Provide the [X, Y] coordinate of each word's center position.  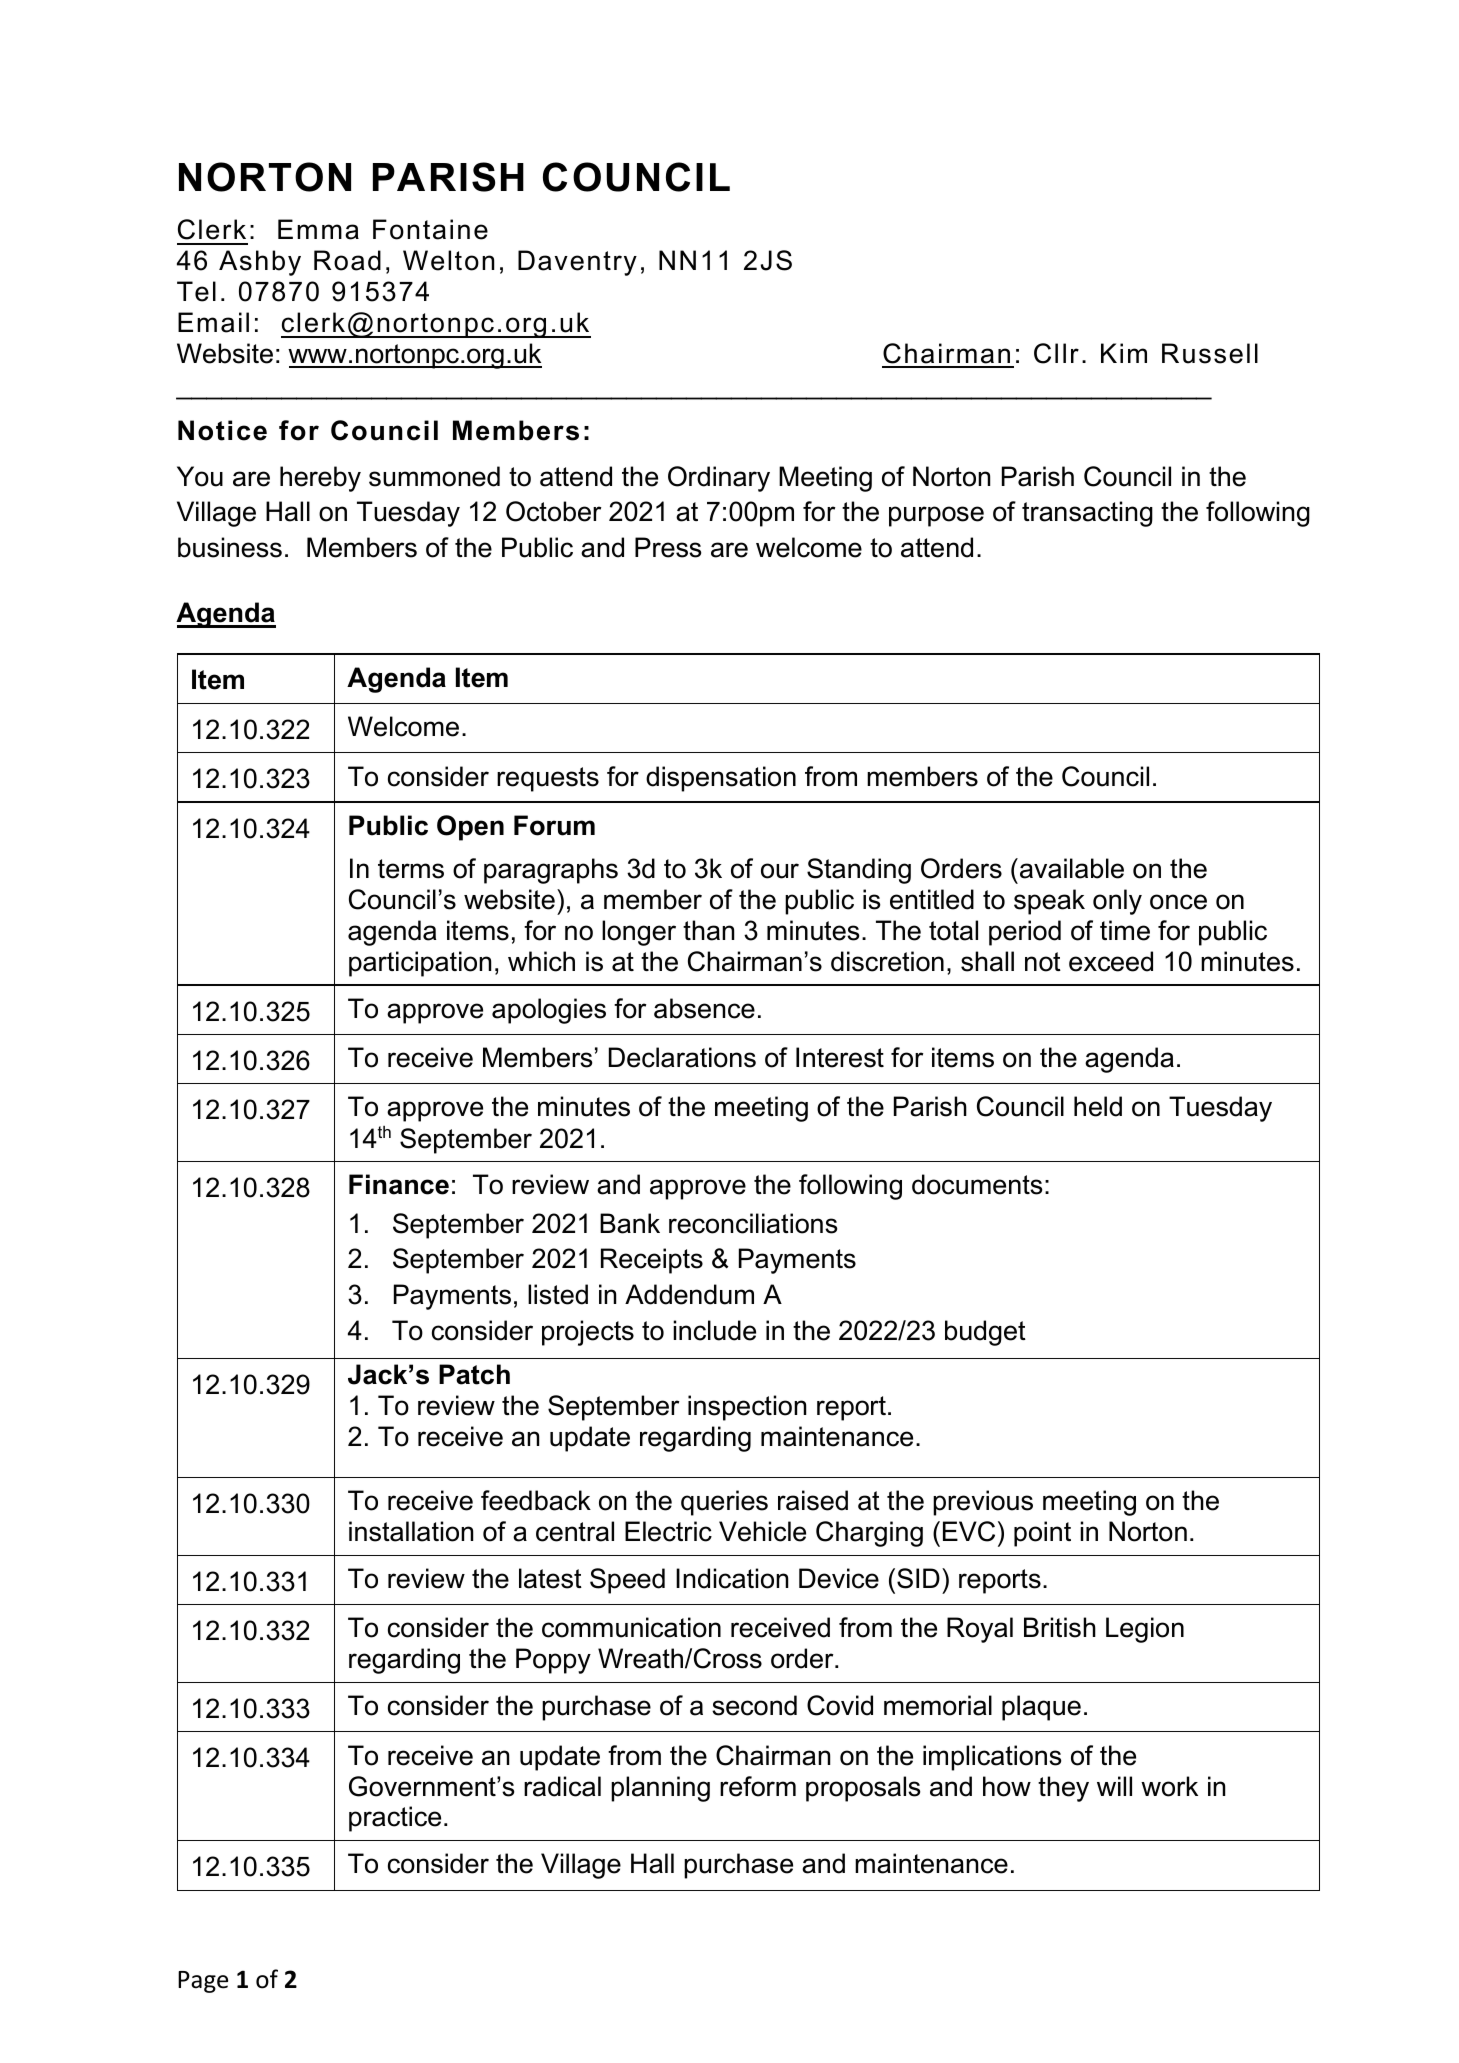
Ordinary [719, 479]
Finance [399, 1184]
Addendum [689, 1294]
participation [420, 964]
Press [668, 547]
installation [411, 1531]
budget [985, 1333]
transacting [1087, 514]
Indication [732, 1578]
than [708, 930]
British [1060, 1627]
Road [347, 260]
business [230, 547]
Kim [1124, 353]
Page [203, 1982]
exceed [1111, 961]
